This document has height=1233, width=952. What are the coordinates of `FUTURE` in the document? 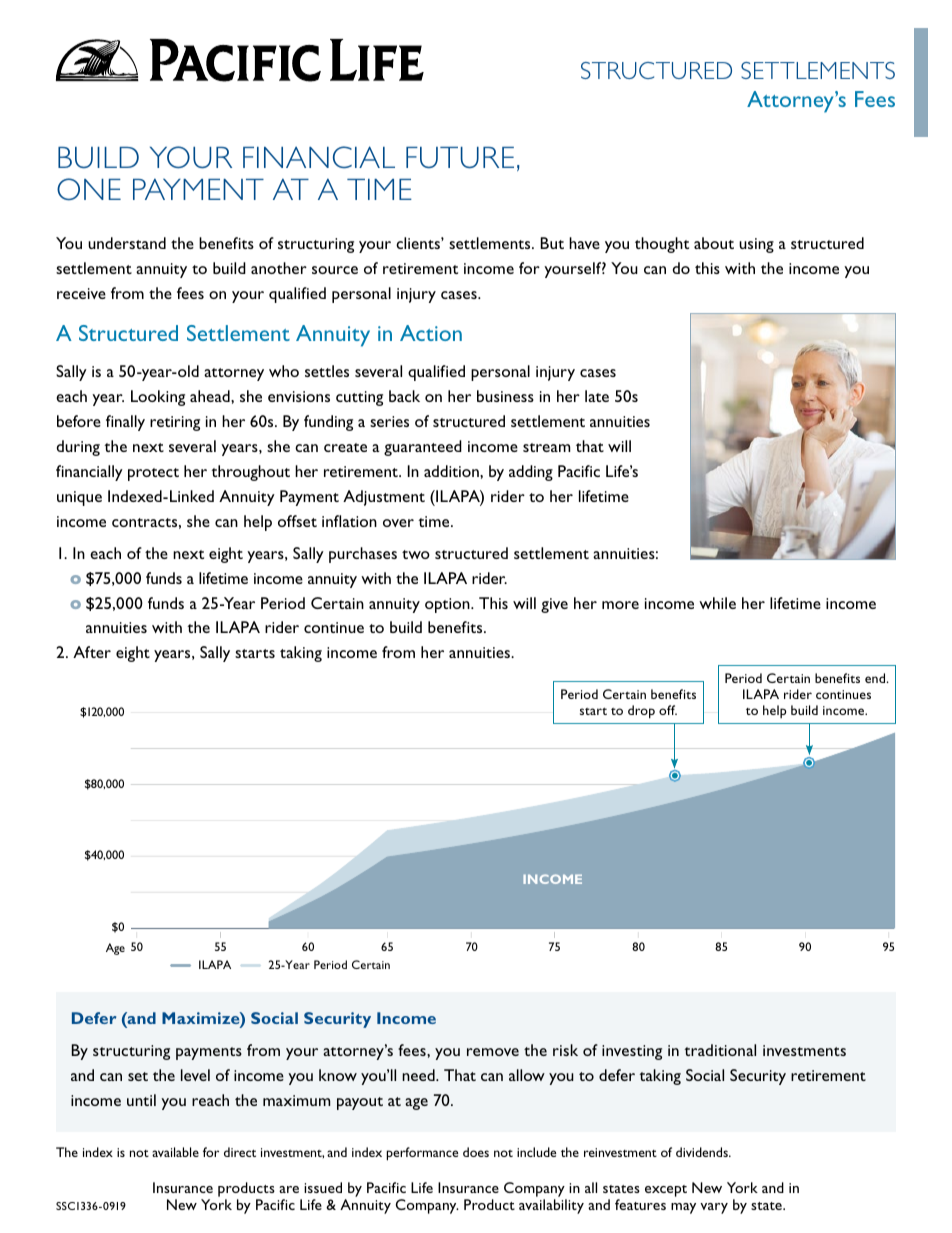 It's located at (460, 157).
